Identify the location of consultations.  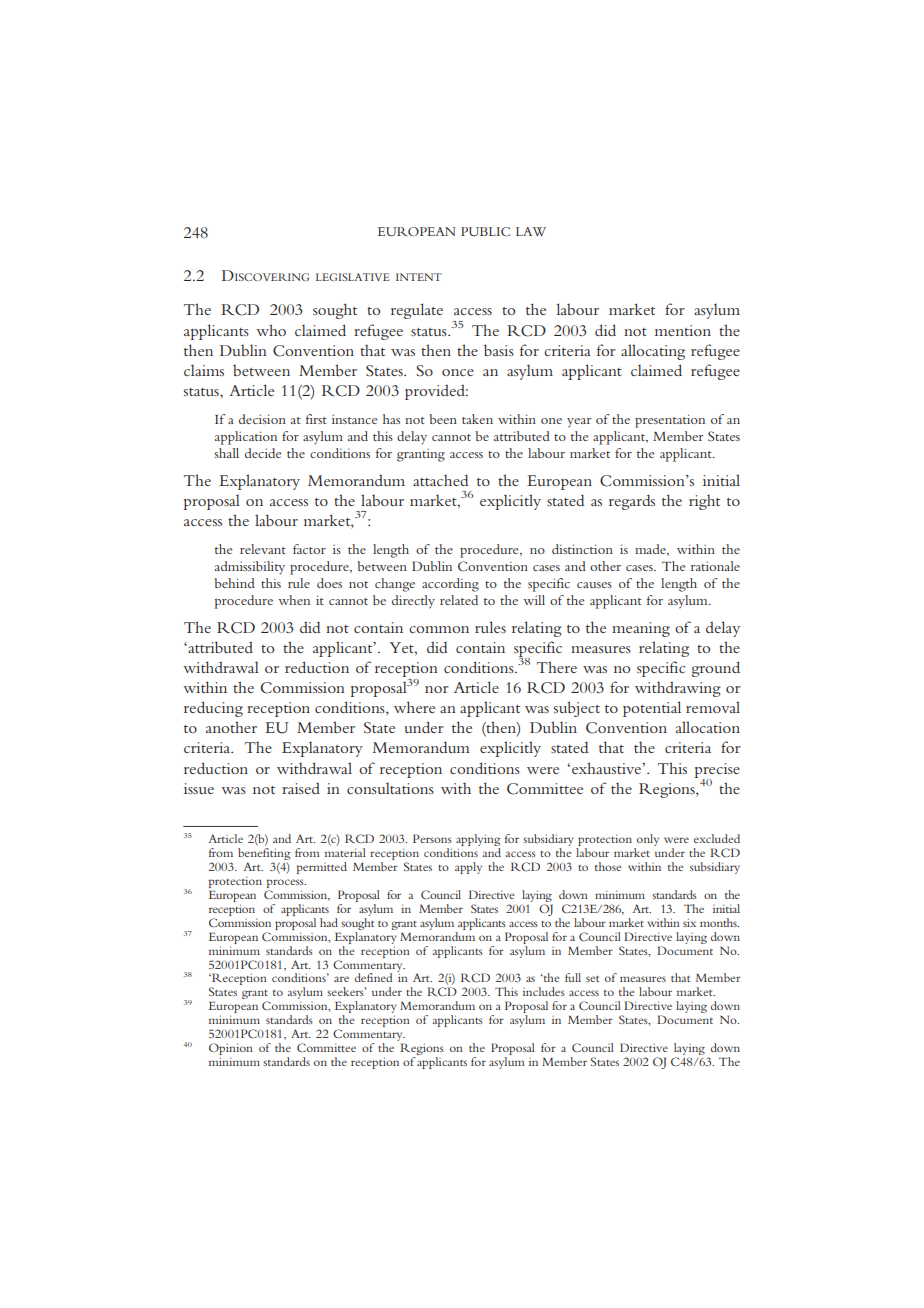
(390, 788).
